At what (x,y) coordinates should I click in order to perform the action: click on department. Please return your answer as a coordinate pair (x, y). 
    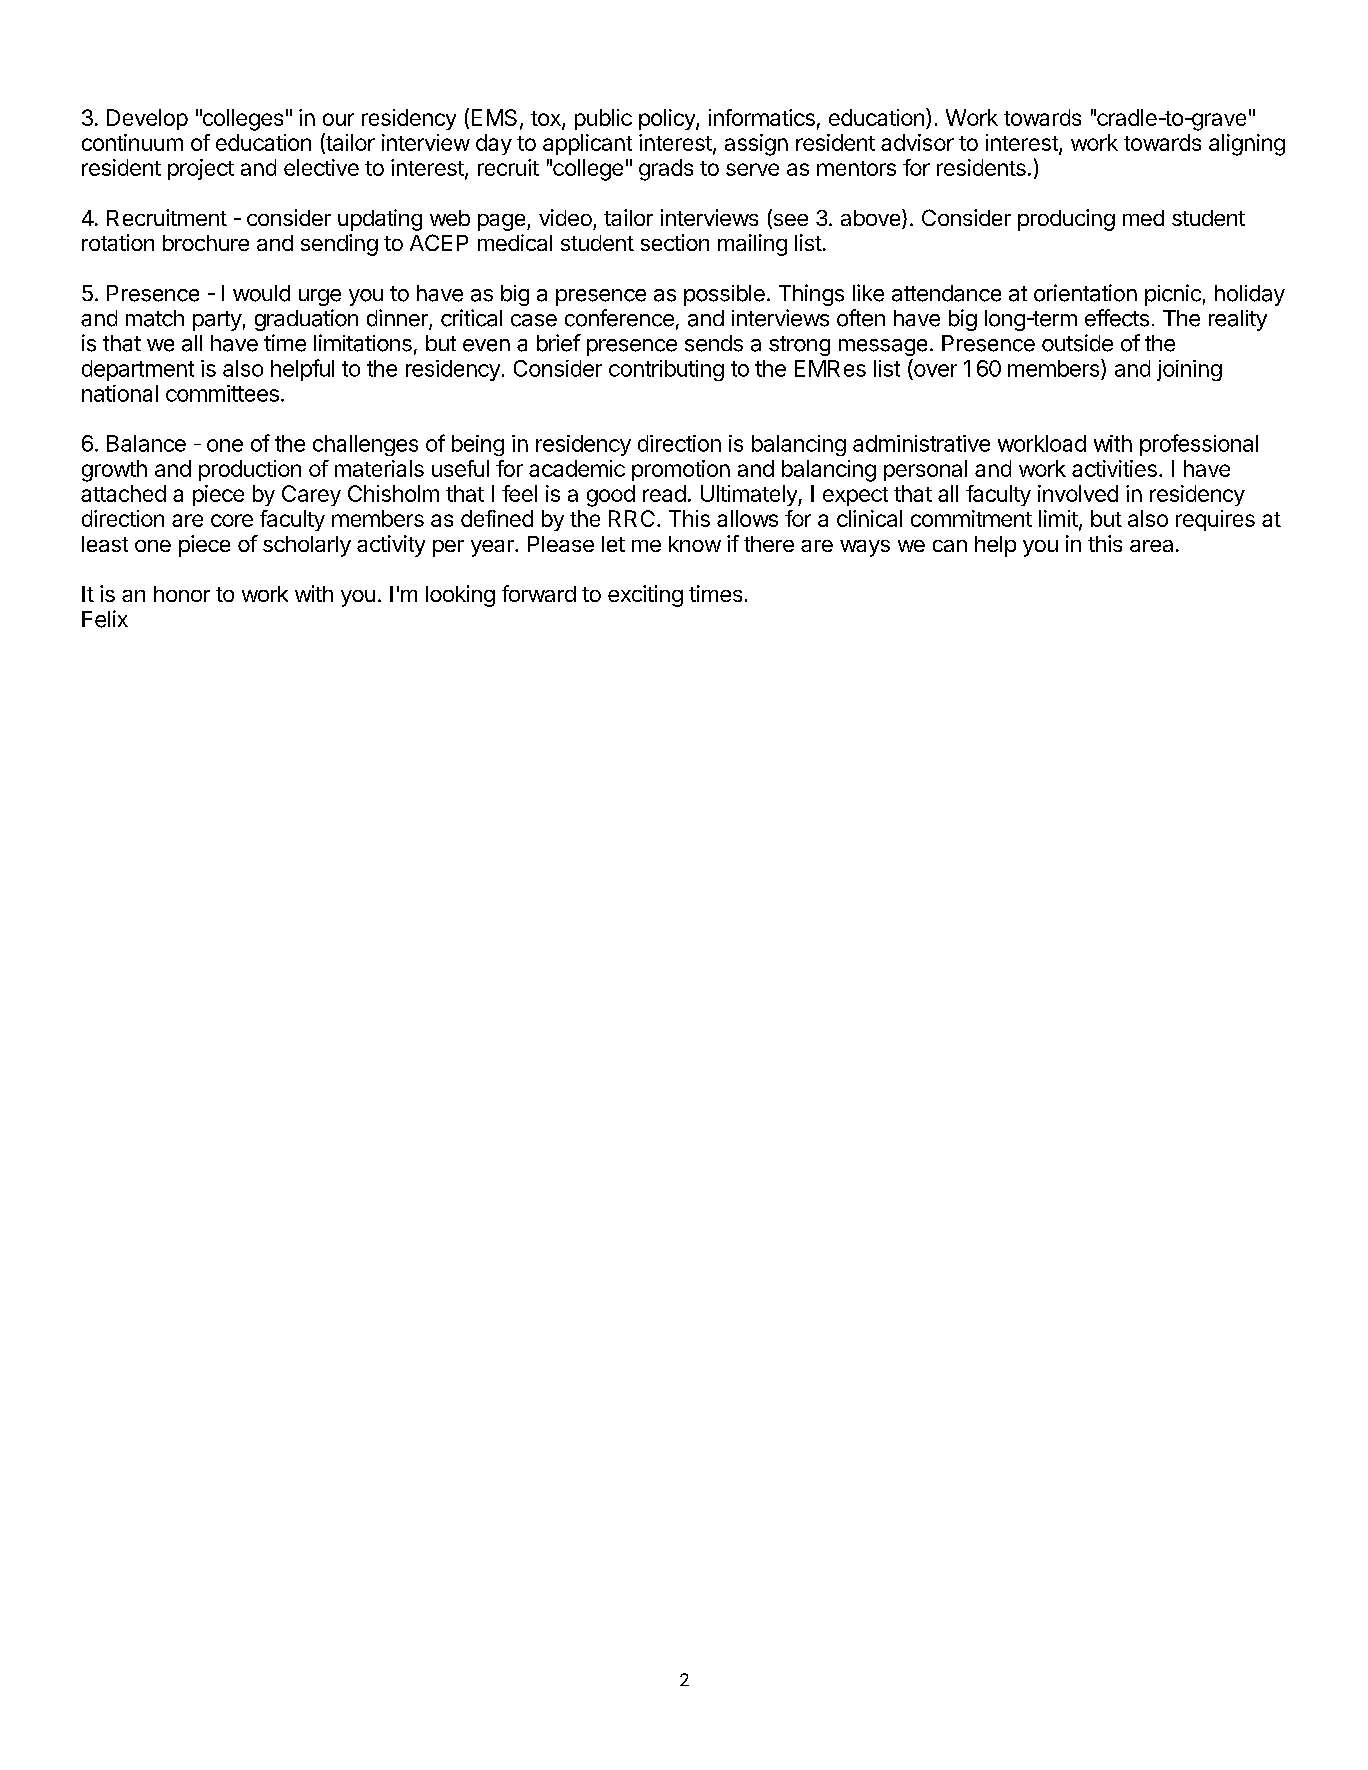
    Looking at the image, I should click on (138, 370).
